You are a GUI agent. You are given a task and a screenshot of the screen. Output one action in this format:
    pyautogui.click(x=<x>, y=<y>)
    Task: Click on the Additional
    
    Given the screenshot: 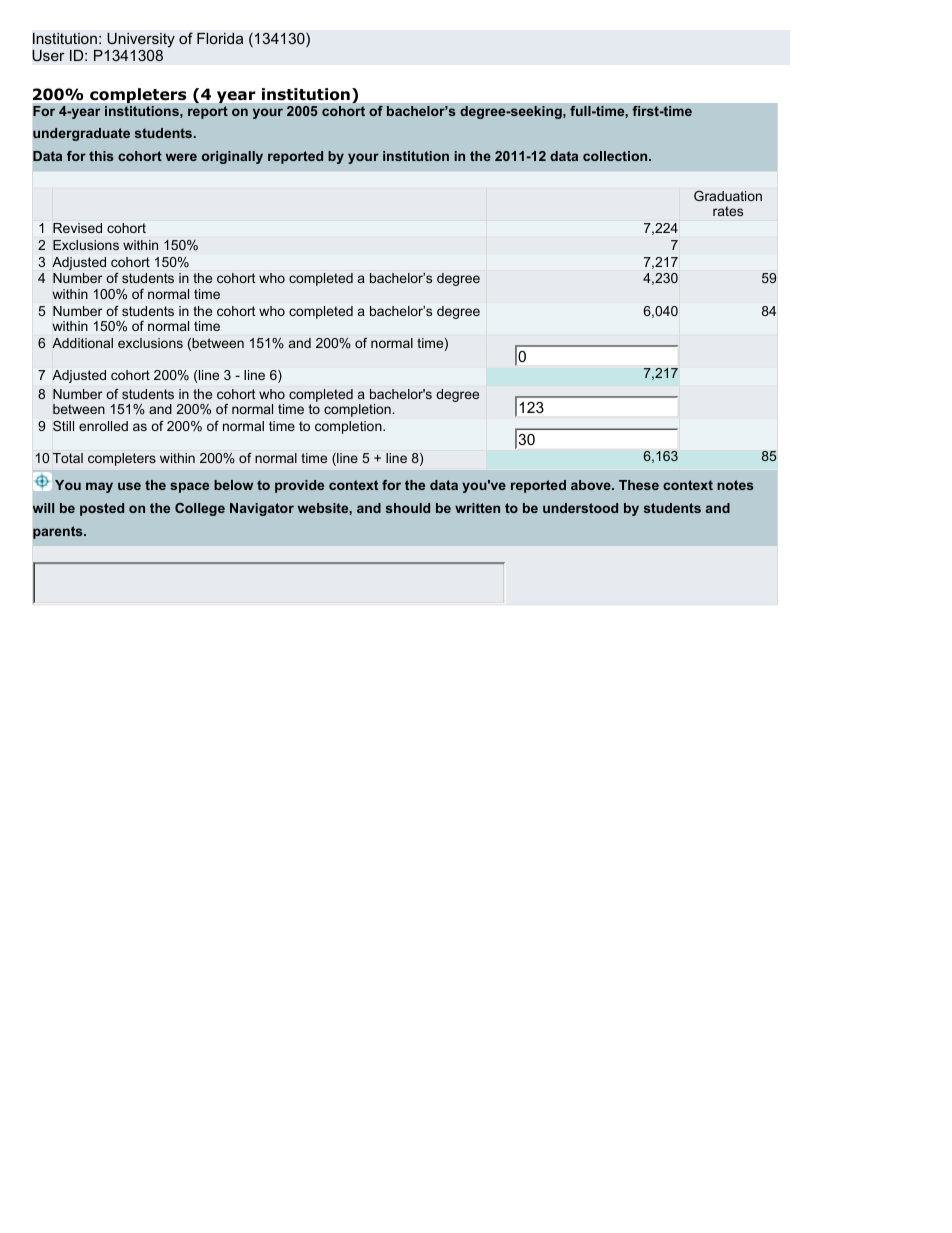 What is the action you would take?
    pyautogui.click(x=82, y=343)
